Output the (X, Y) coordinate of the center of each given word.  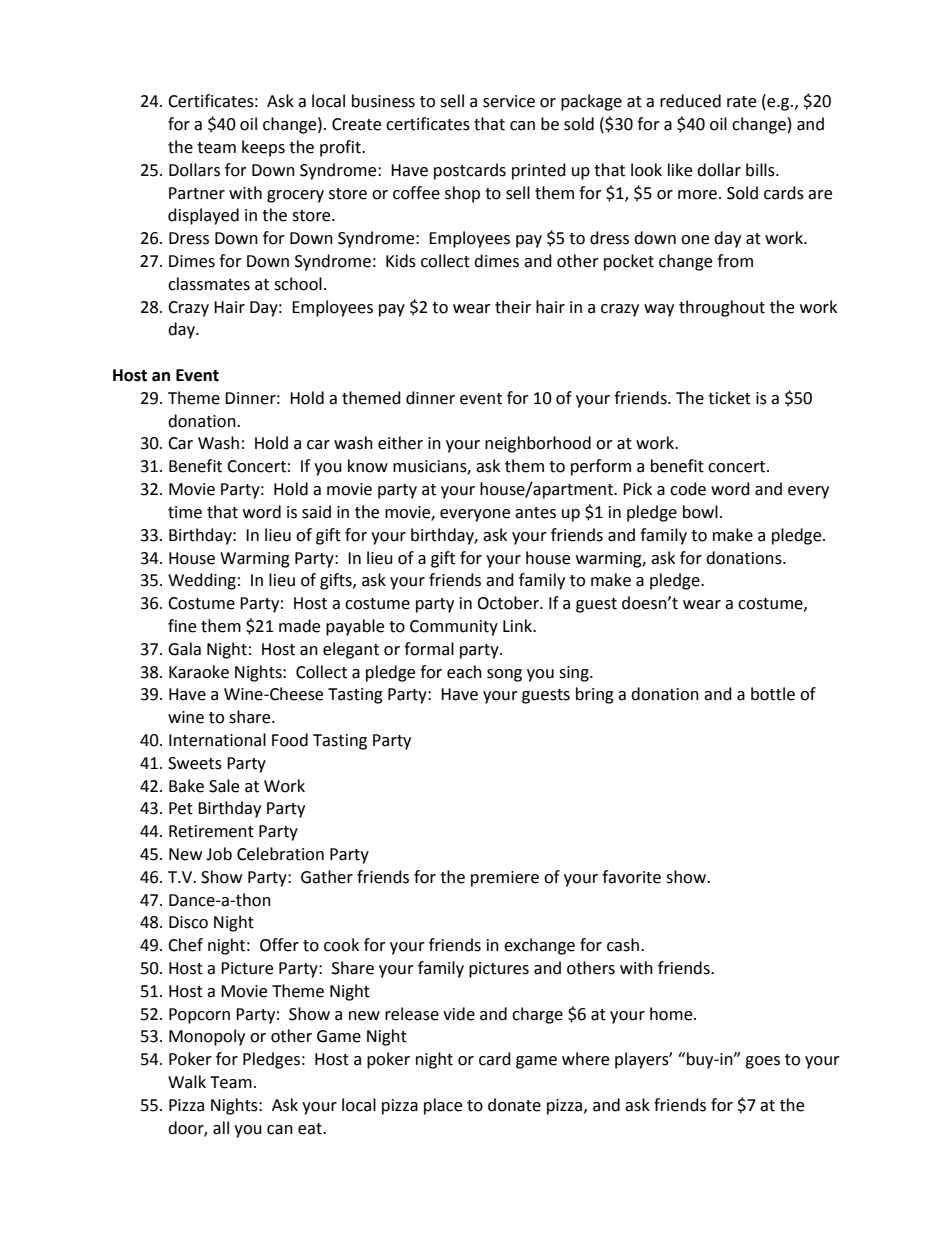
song (504, 675)
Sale (224, 786)
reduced (690, 101)
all (221, 1128)
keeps (263, 148)
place (443, 1106)
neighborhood (538, 444)
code (688, 489)
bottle (773, 694)
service (509, 101)
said (316, 512)
